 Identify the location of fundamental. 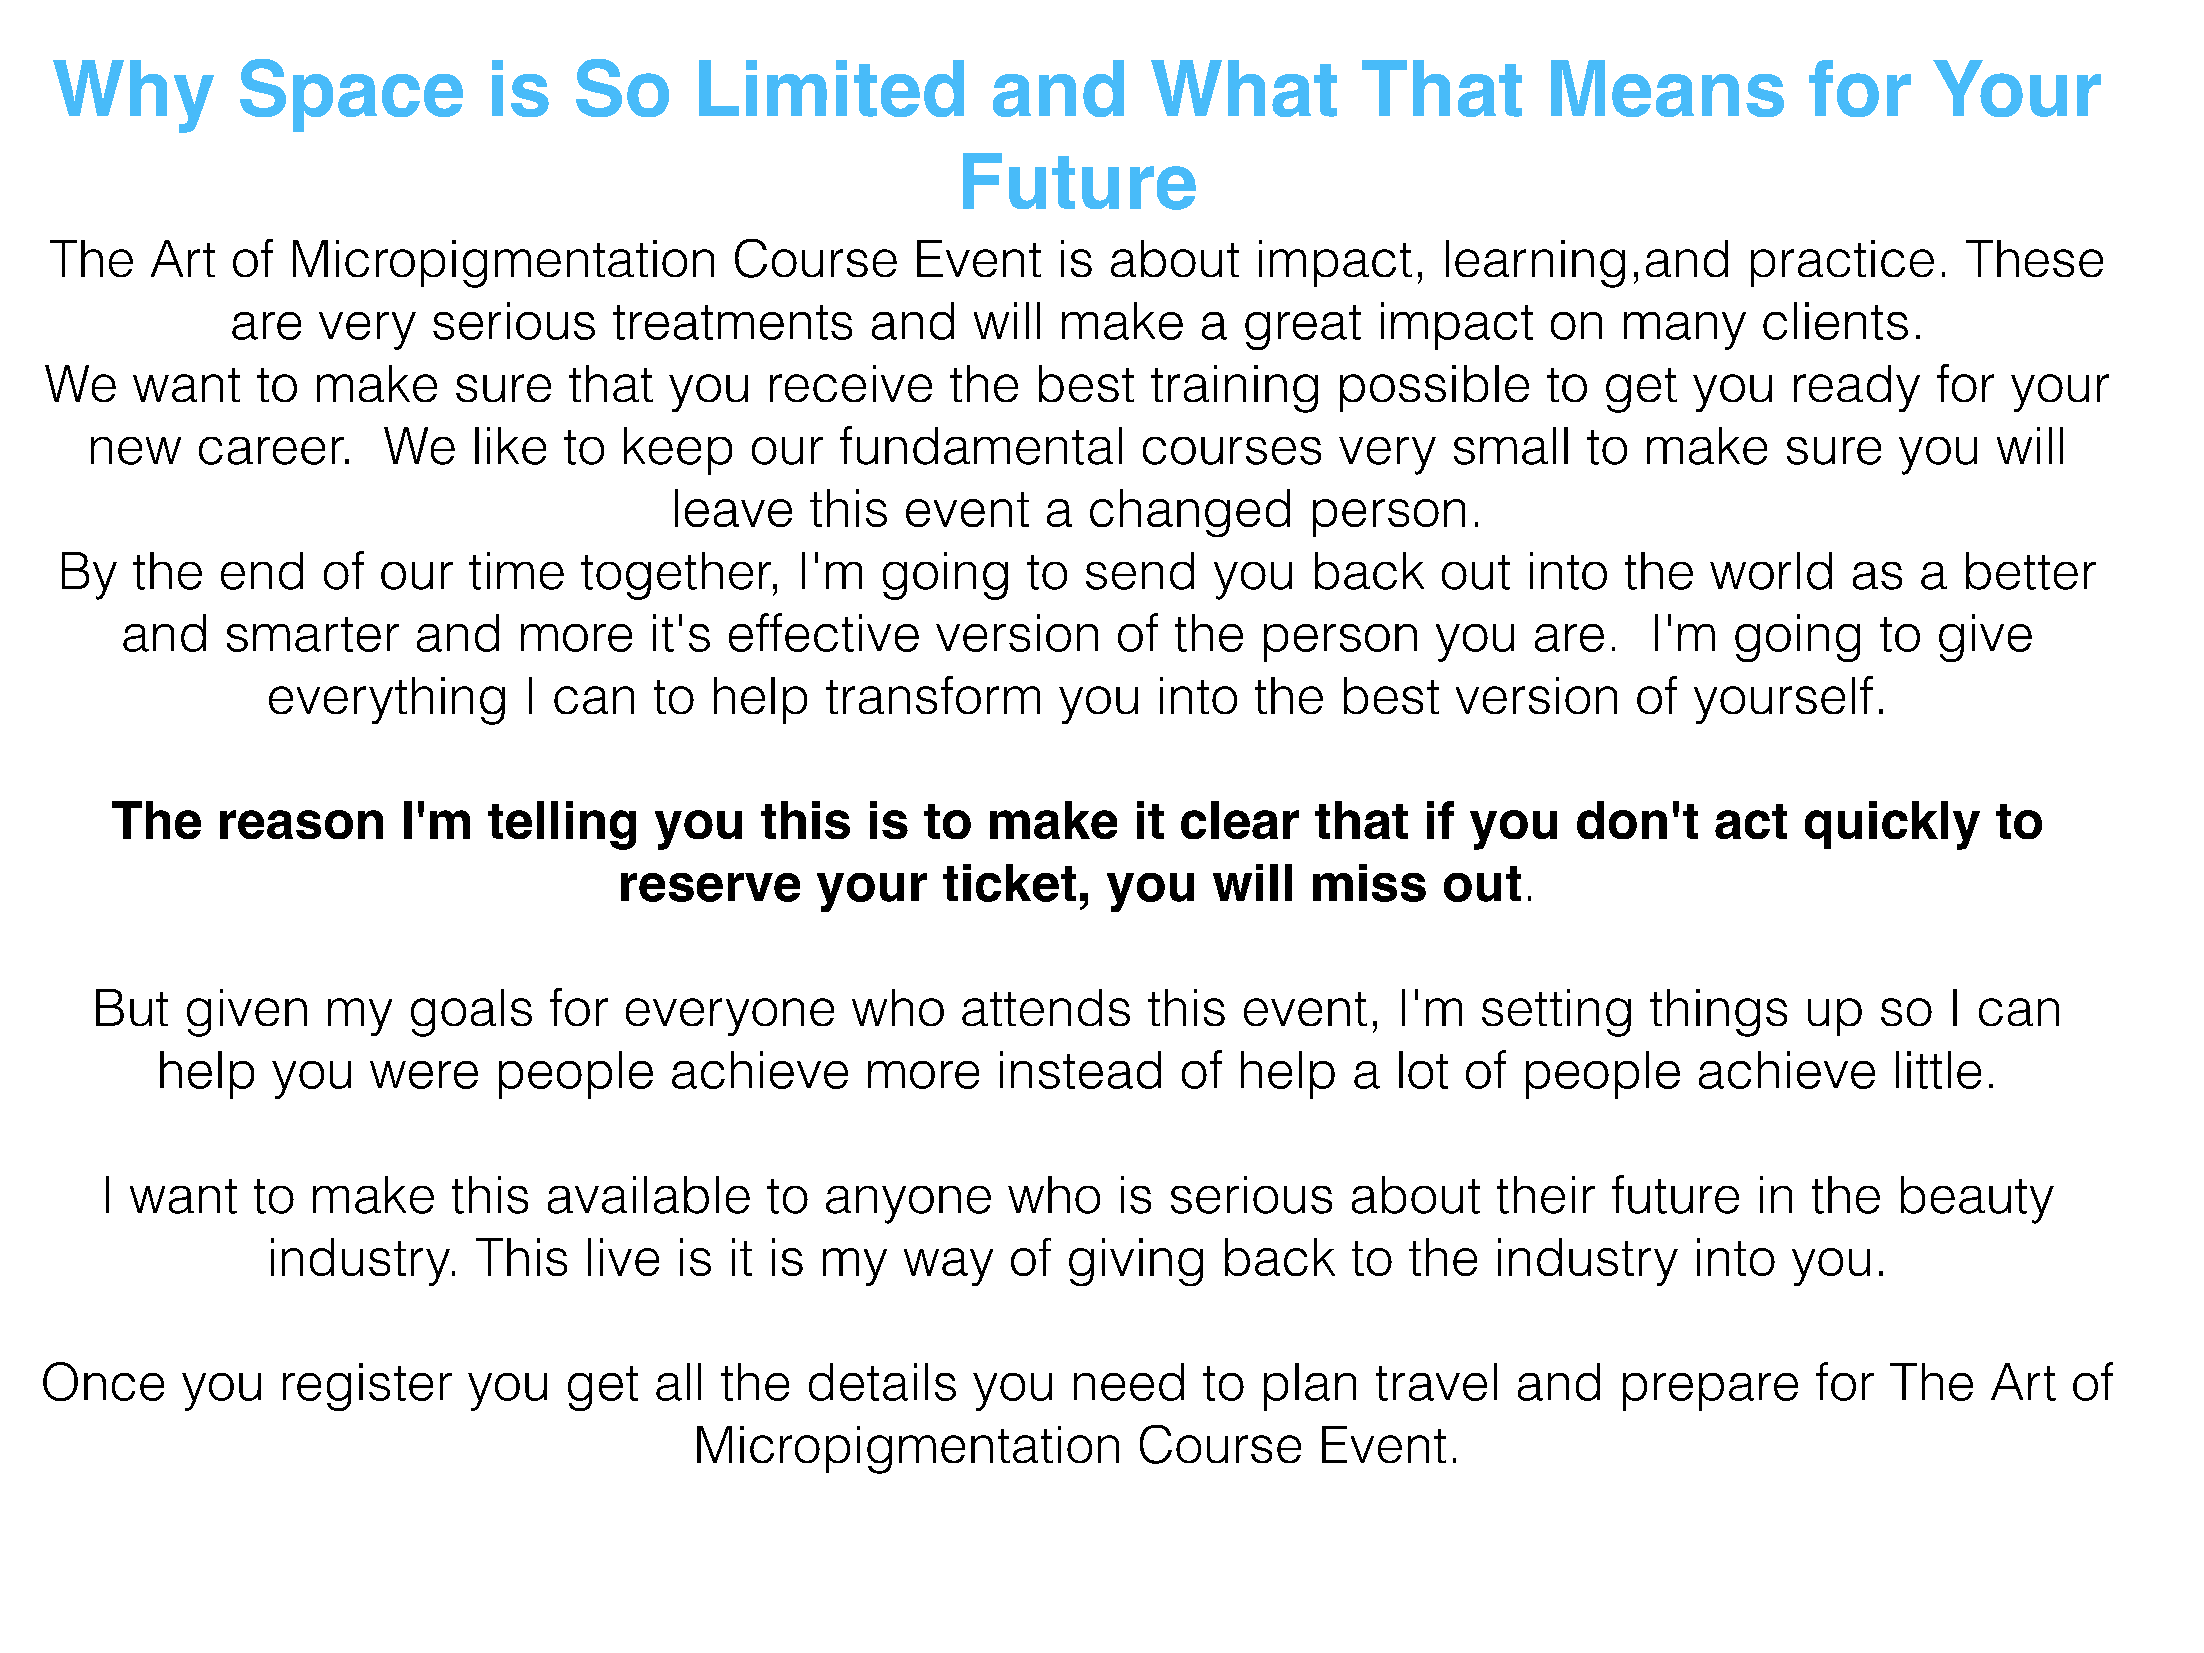
(981, 445).
